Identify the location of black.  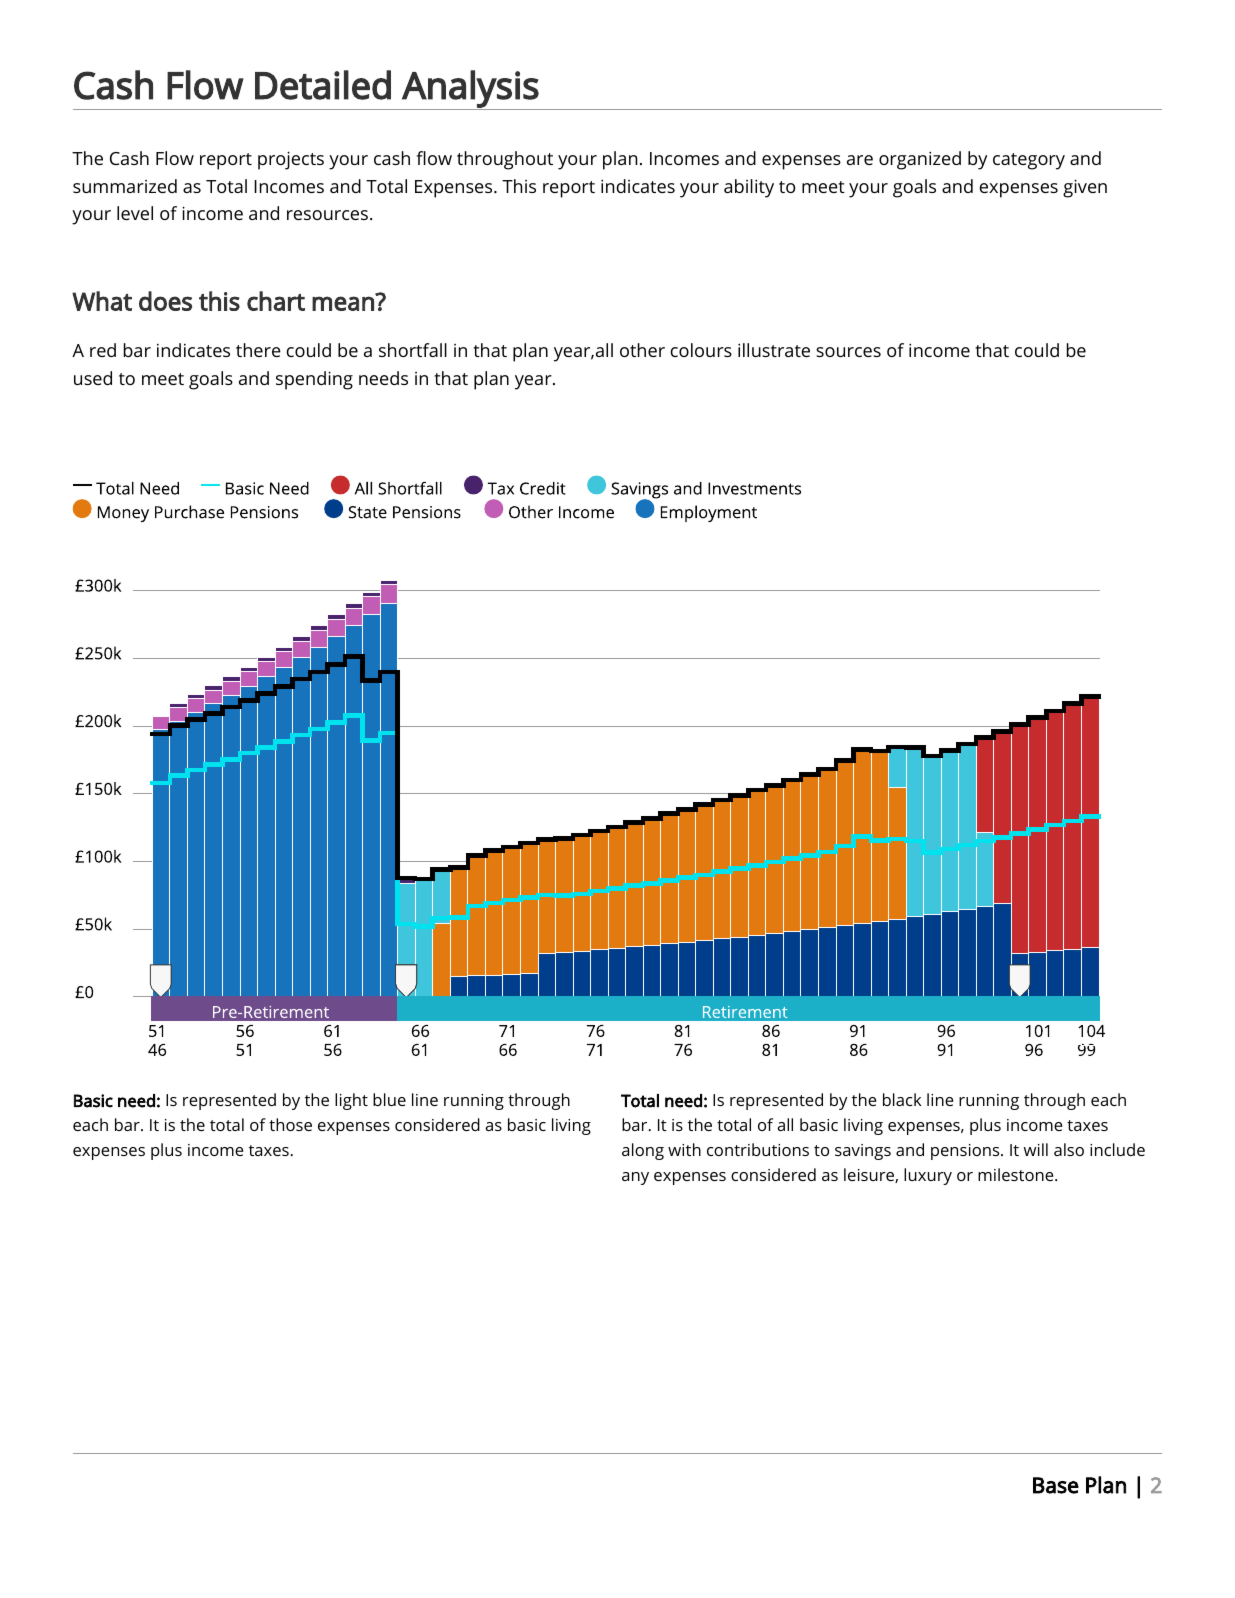
(902, 1099).
